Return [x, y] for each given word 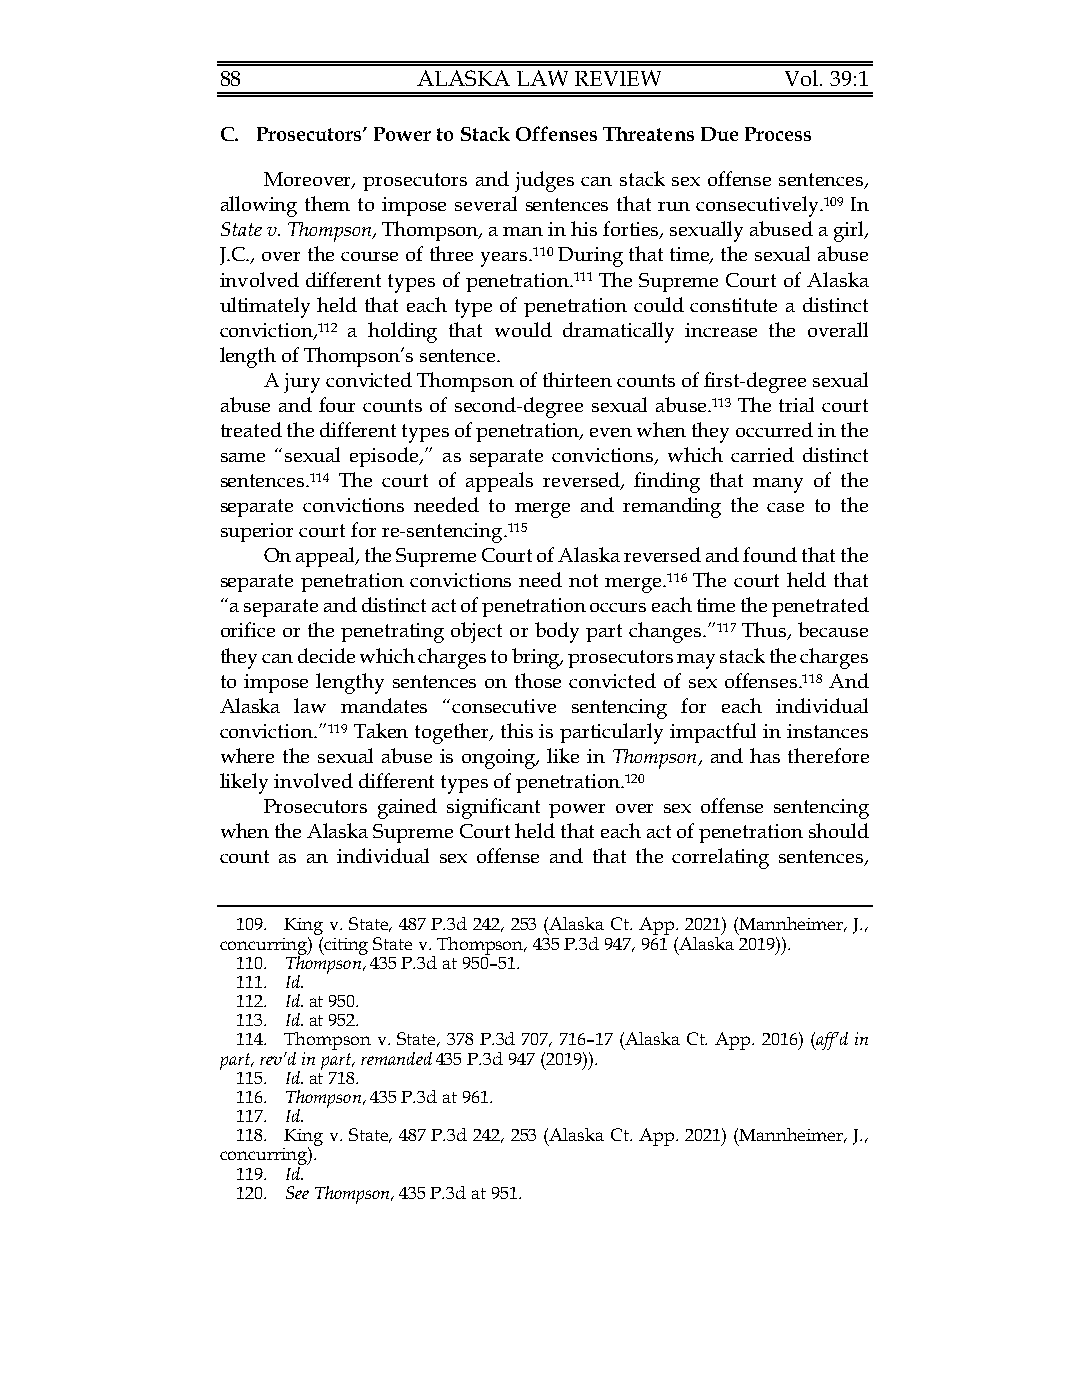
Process [778, 134]
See [297, 1192]
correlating [720, 858]
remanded [396, 1058]
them [327, 203]
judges [544, 181]
